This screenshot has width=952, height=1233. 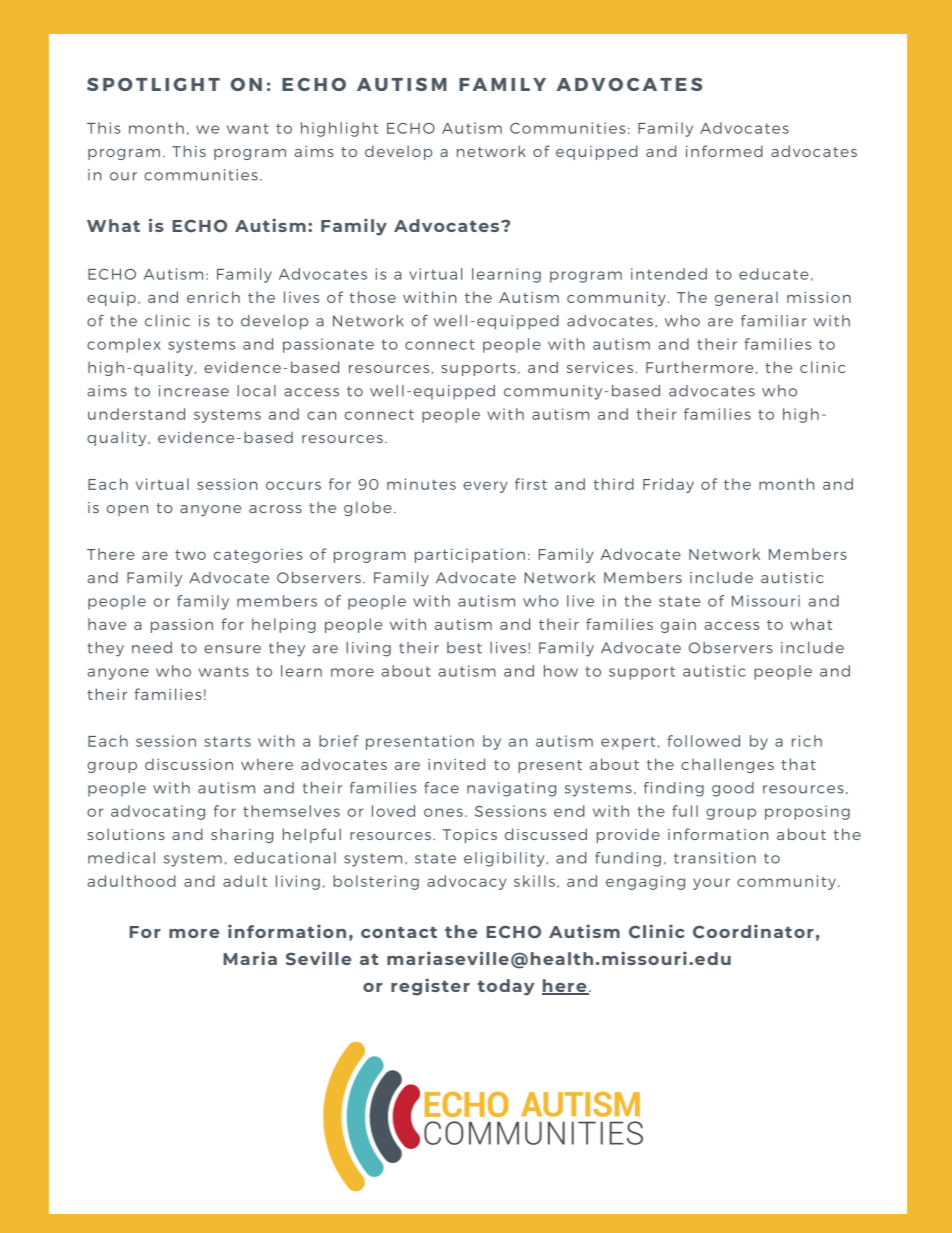 I want to click on register, so click(x=430, y=987).
